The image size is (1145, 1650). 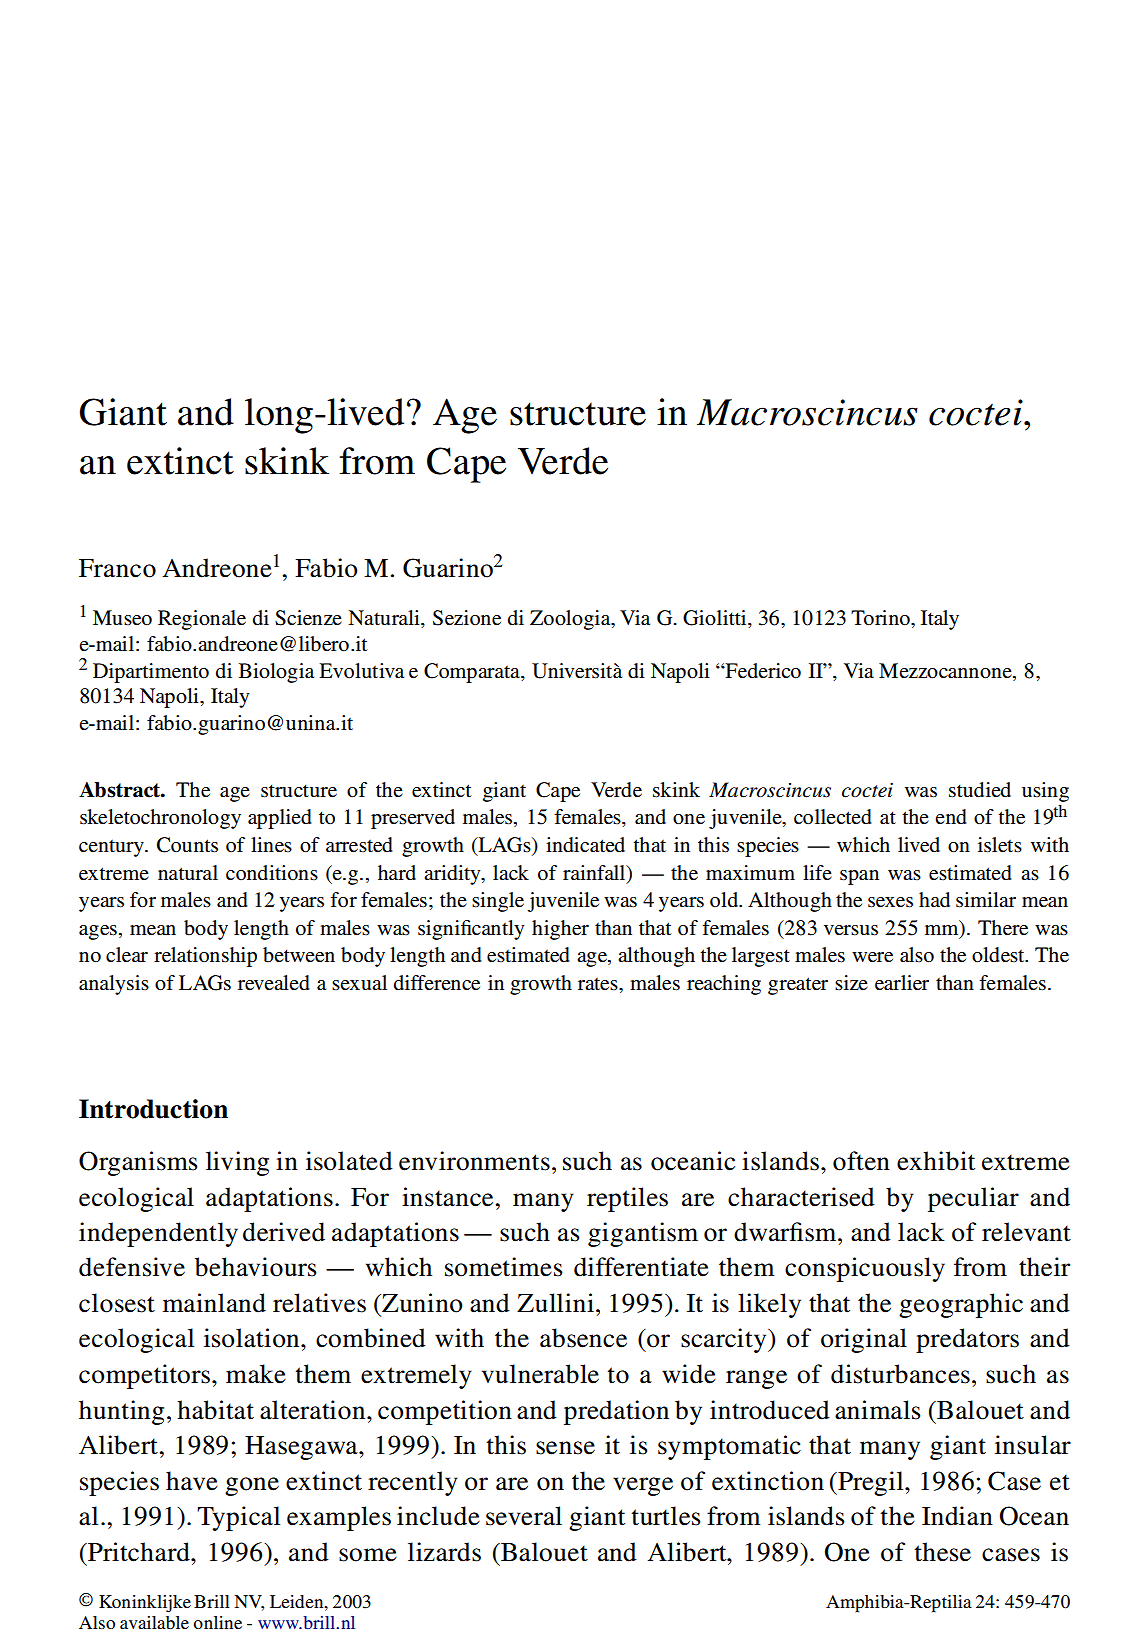 What do you see at coordinates (153, 1109) in the screenshot?
I see `Introduction` at bounding box center [153, 1109].
